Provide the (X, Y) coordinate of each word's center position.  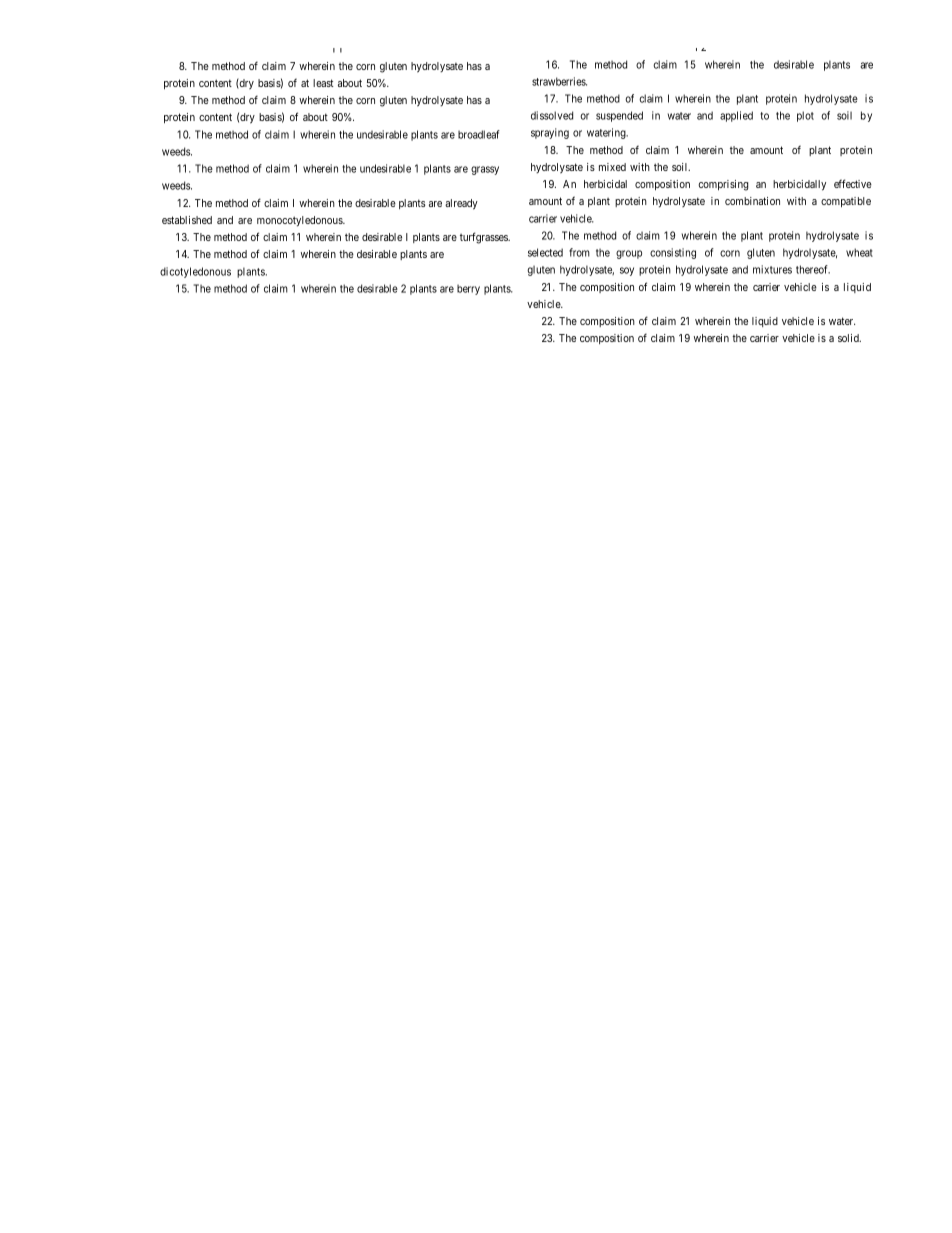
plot (805, 116)
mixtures (772, 269)
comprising (723, 185)
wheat (859, 252)
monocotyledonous (300, 221)
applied (736, 116)
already (461, 204)
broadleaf (479, 134)
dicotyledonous (195, 272)
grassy (485, 170)
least (323, 83)
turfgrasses (485, 238)
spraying (550, 133)
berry (468, 289)
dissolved (552, 115)
